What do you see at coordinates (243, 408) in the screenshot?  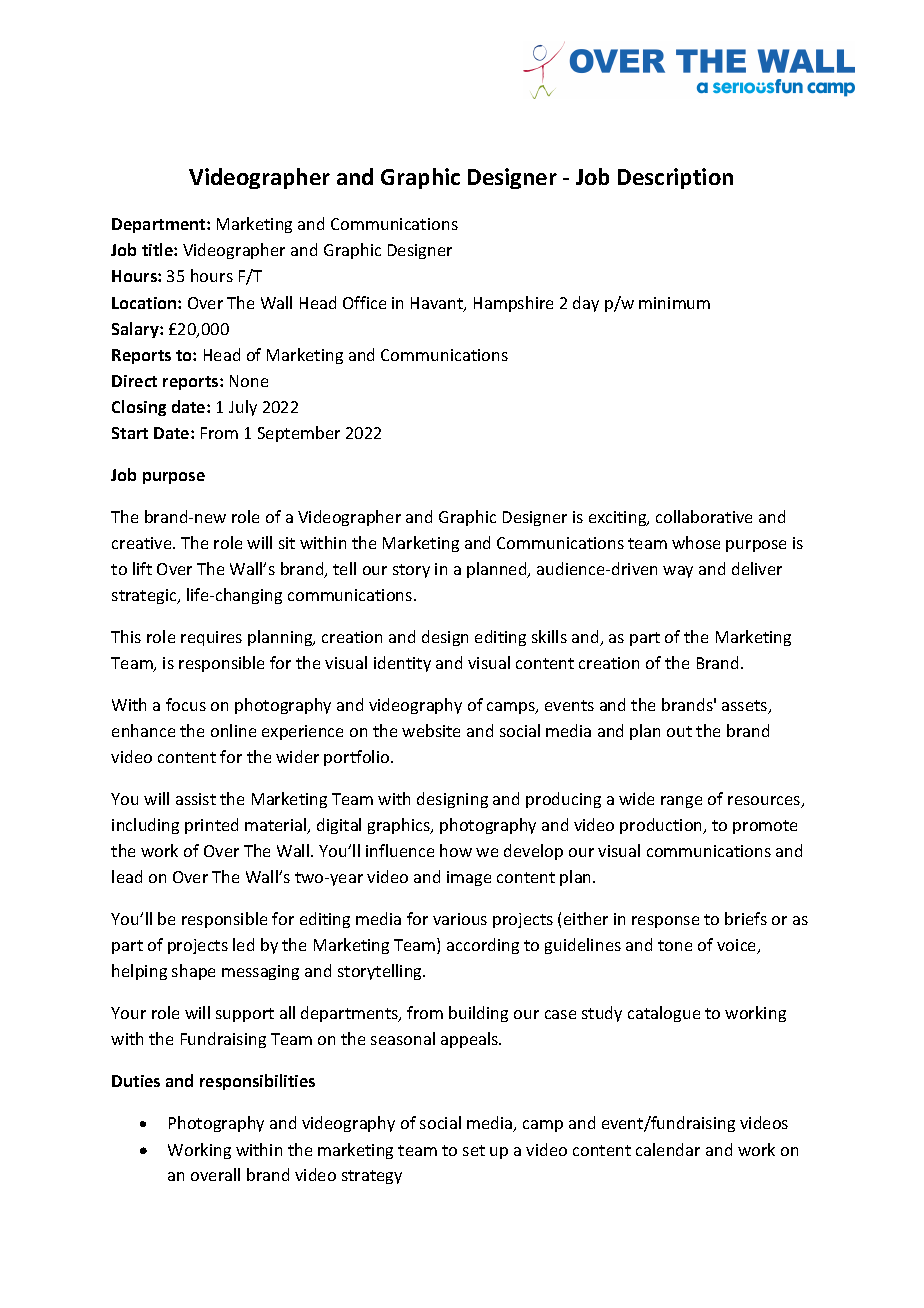 I see `July` at bounding box center [243, 408].
